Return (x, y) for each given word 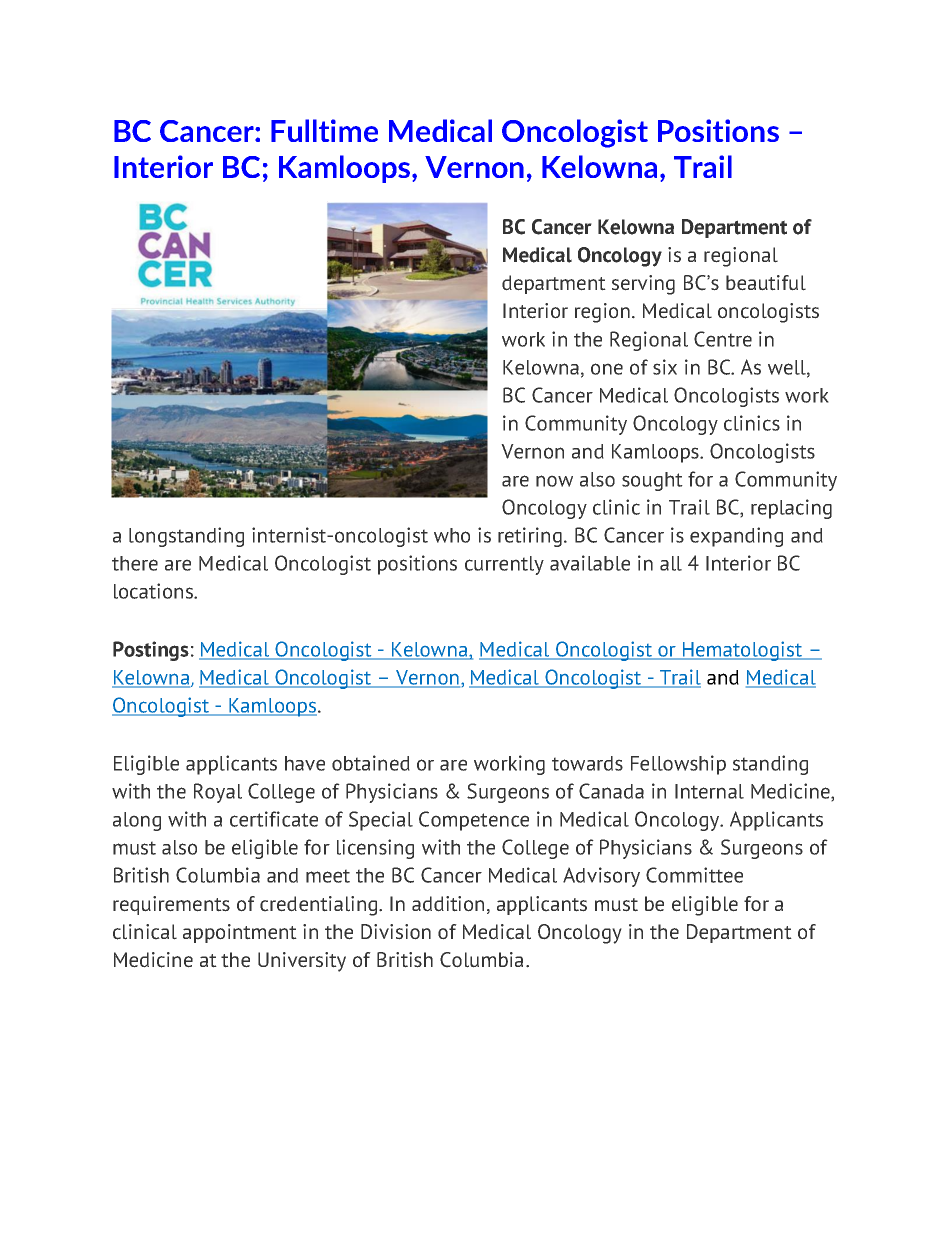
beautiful (766, 283)
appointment (240, 933)
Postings (151, 651)
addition (448, 904)
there (135, 563)
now (554, 481)
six (665, 367)
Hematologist (743, 651)
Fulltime (324, 130)
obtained (371, 763)
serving (643, 285)
